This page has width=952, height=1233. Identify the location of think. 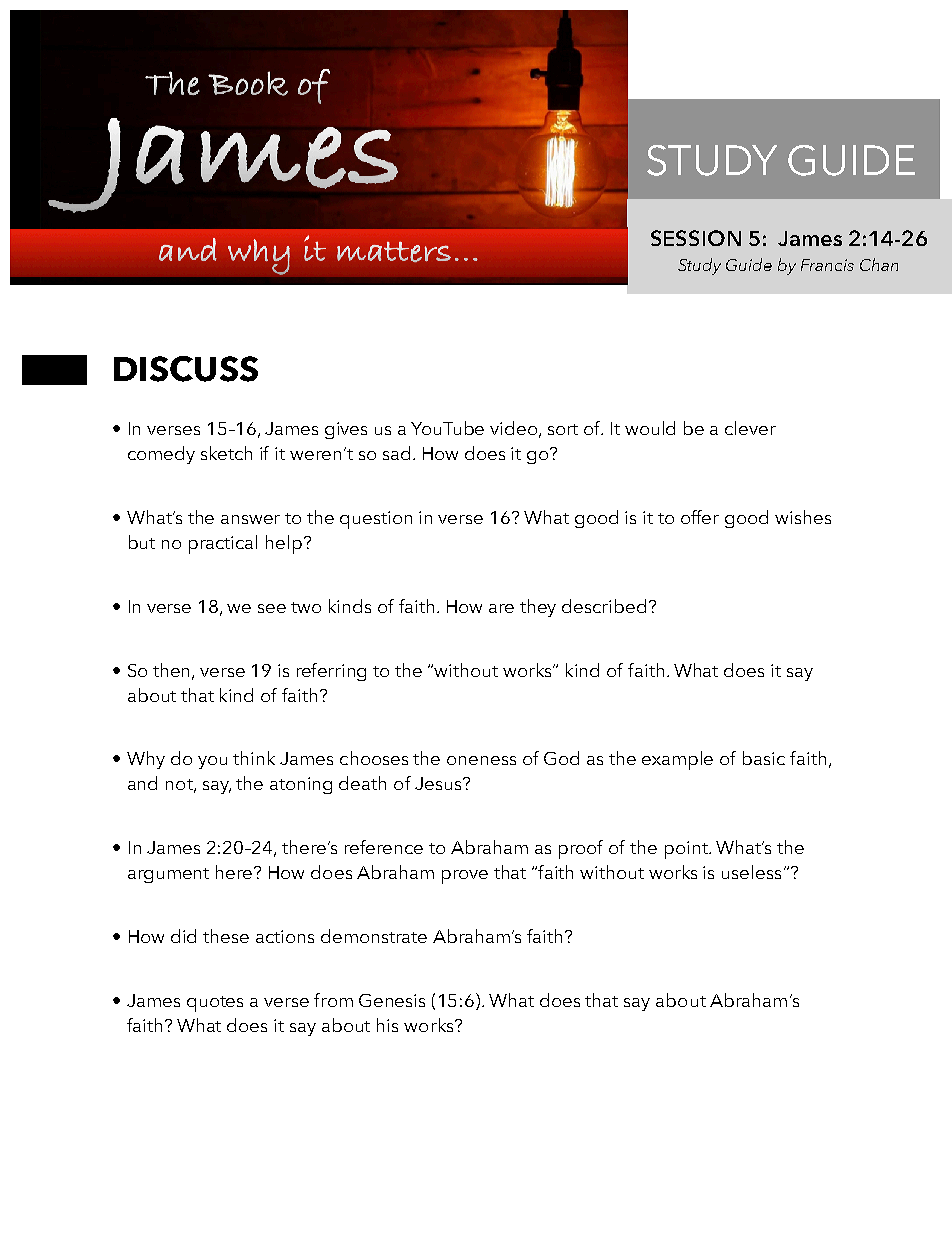
(254, 758).
